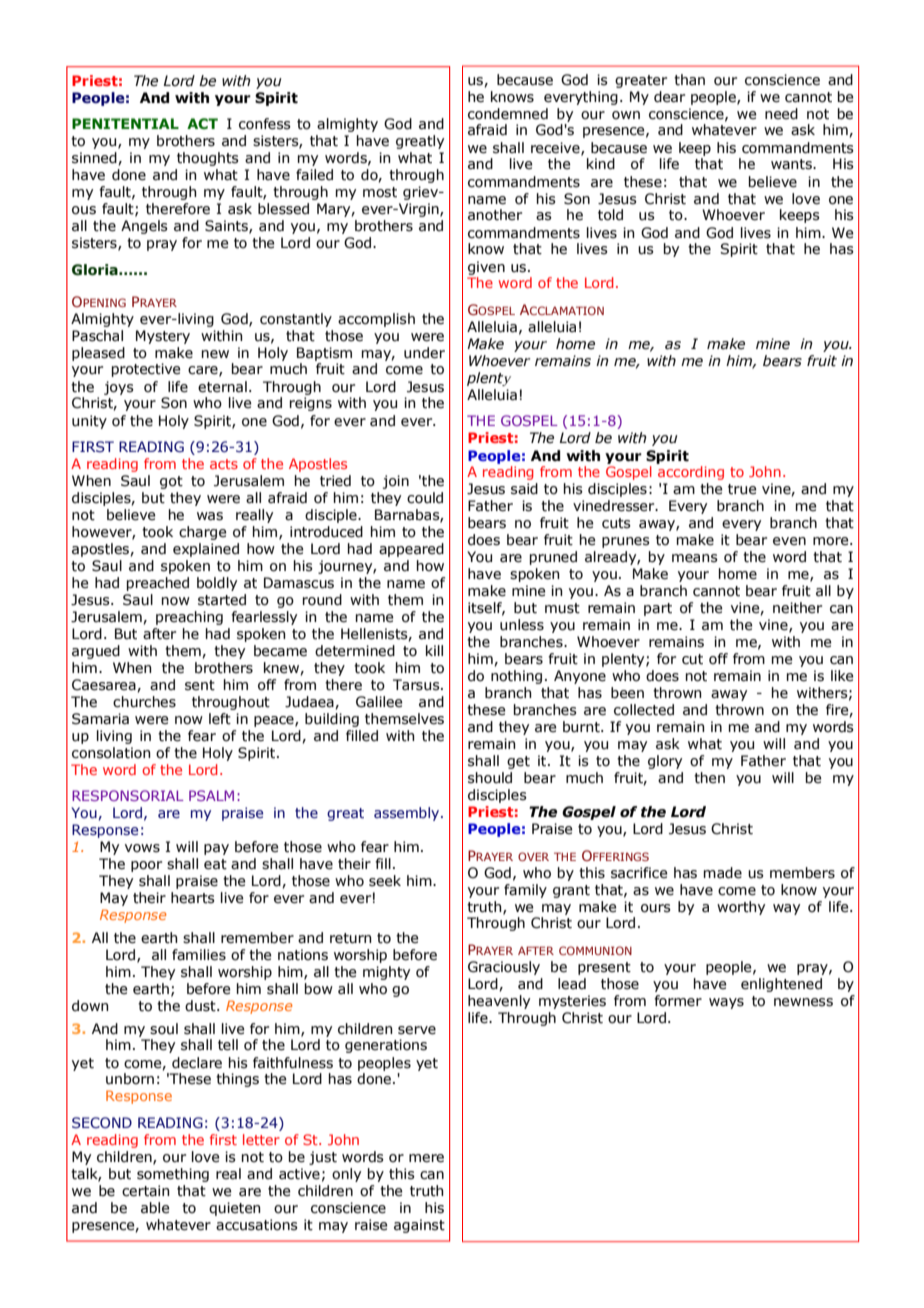 The height and width of the screenshot is (1308, 924). I want to click on PSALM, so click(211, 795).
